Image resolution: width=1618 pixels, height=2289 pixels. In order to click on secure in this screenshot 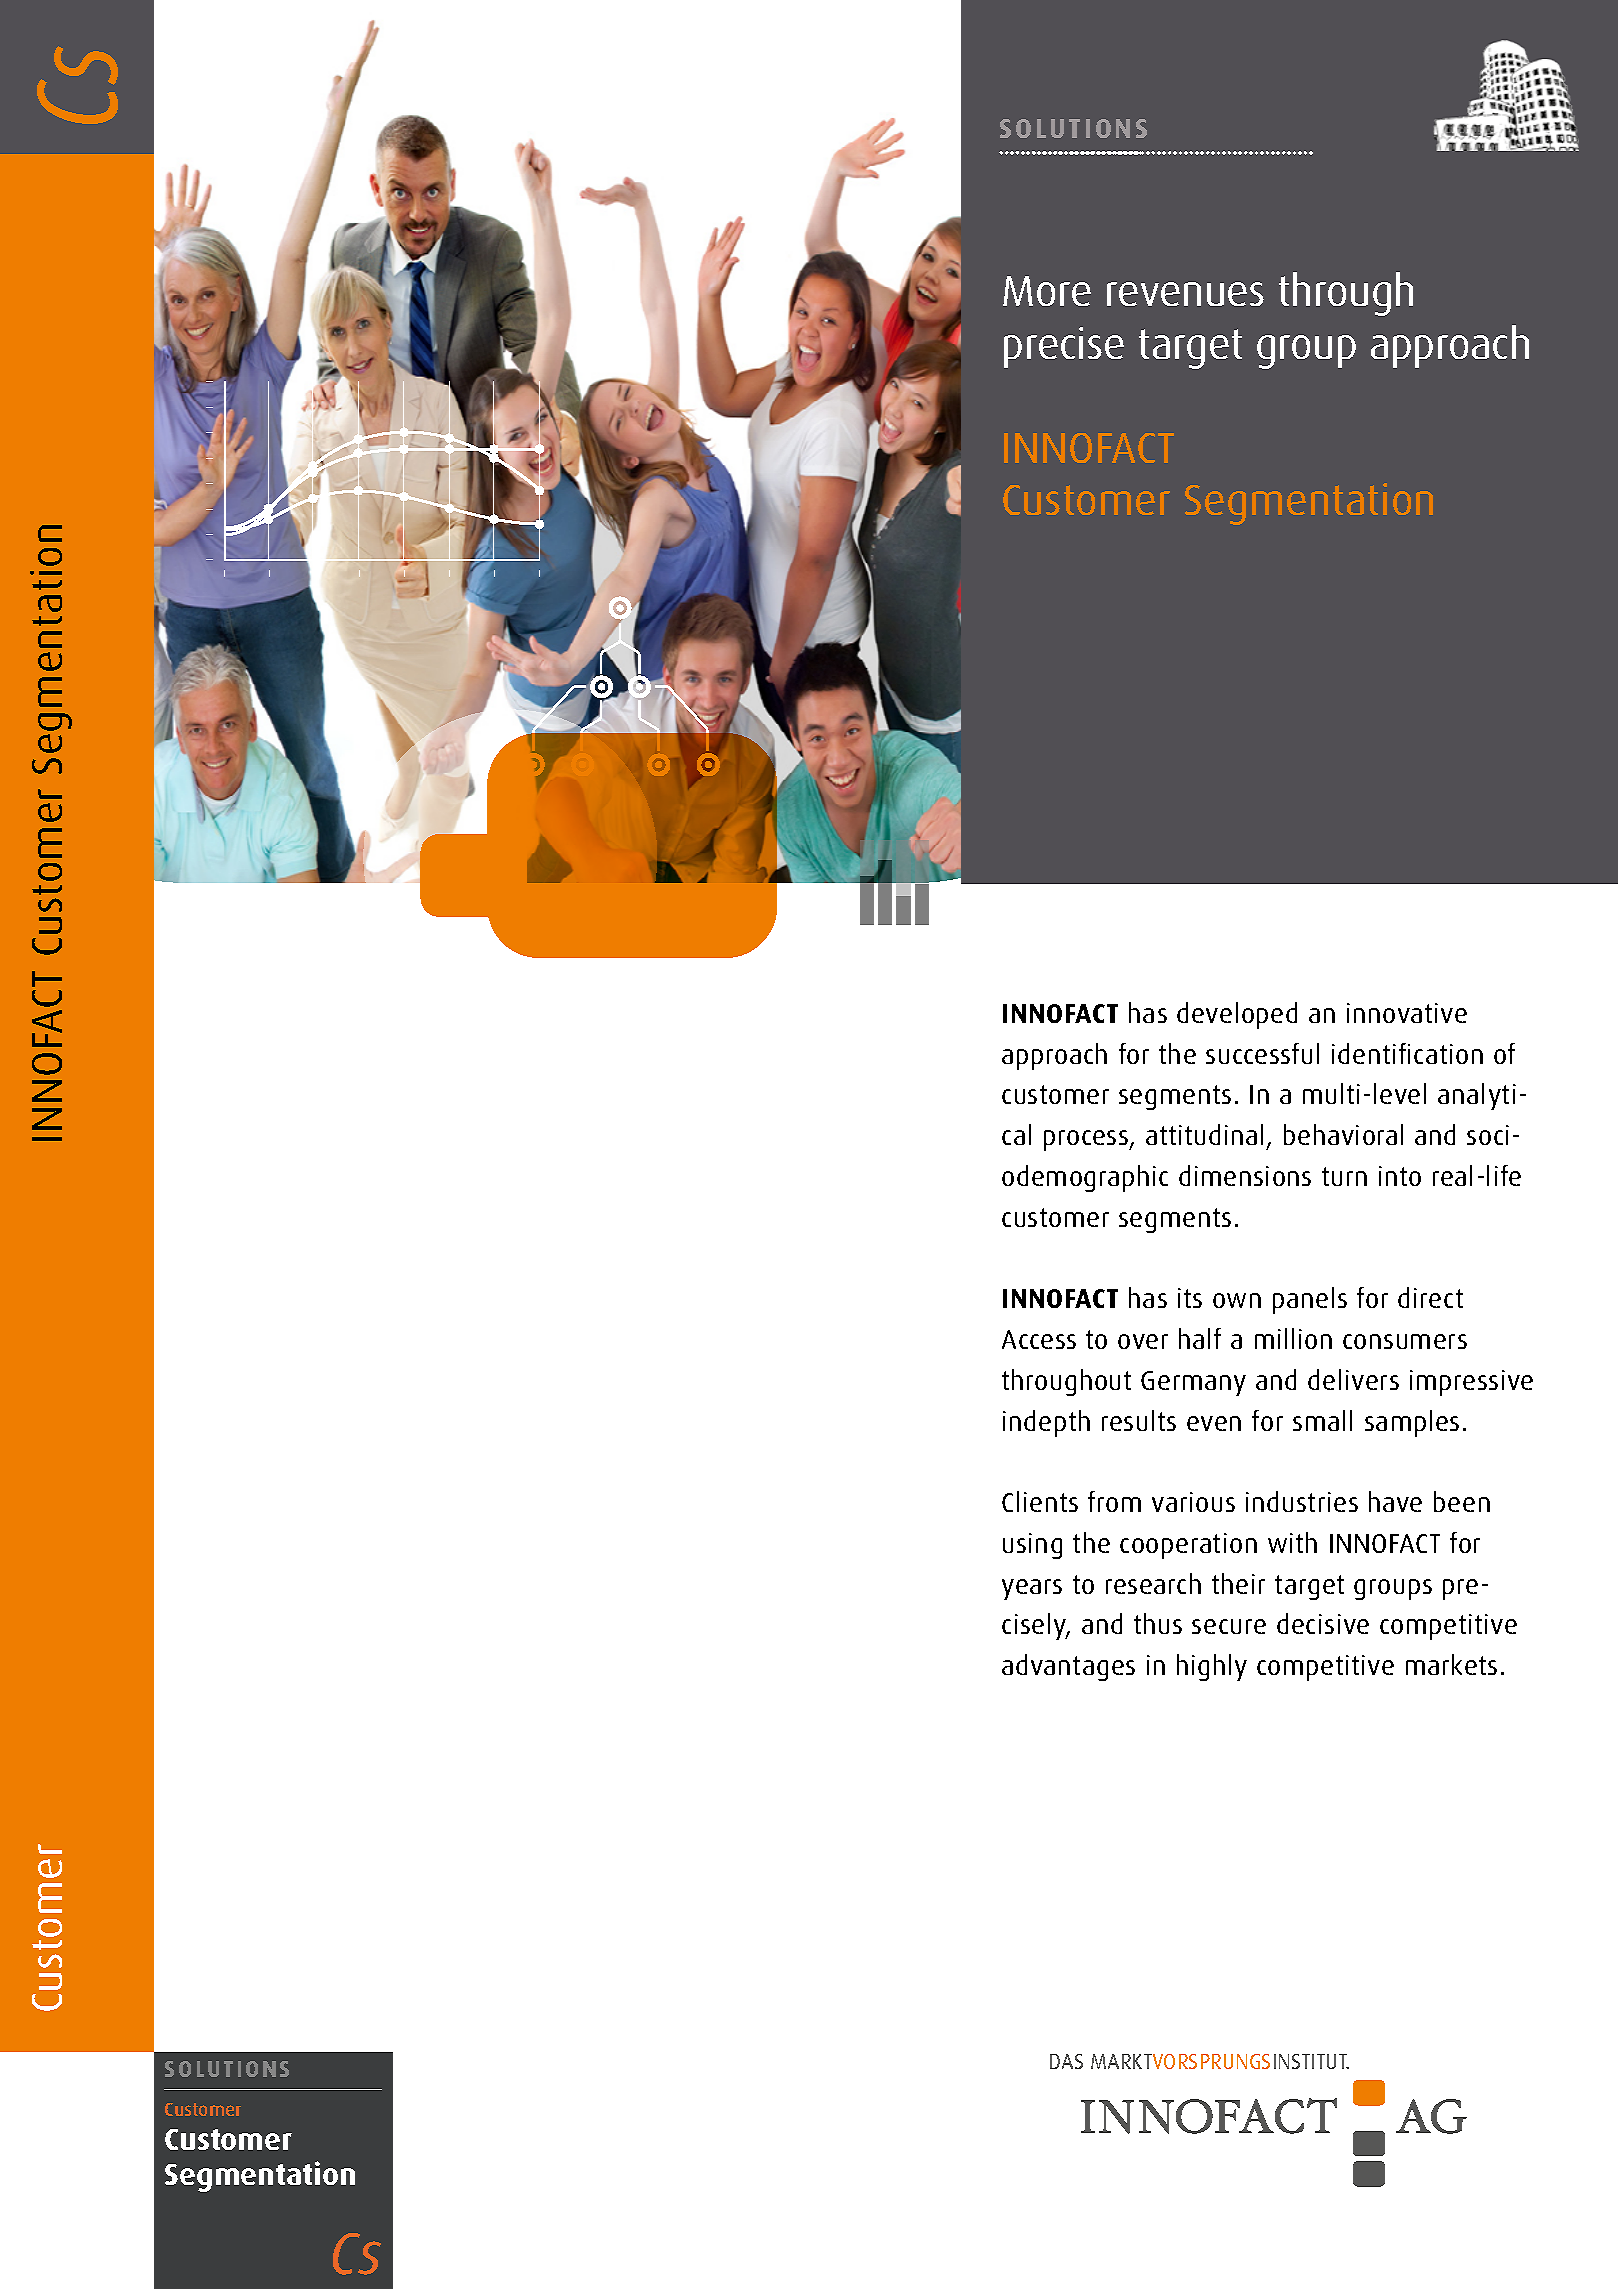, I will do `click(1229, 1626)`.
